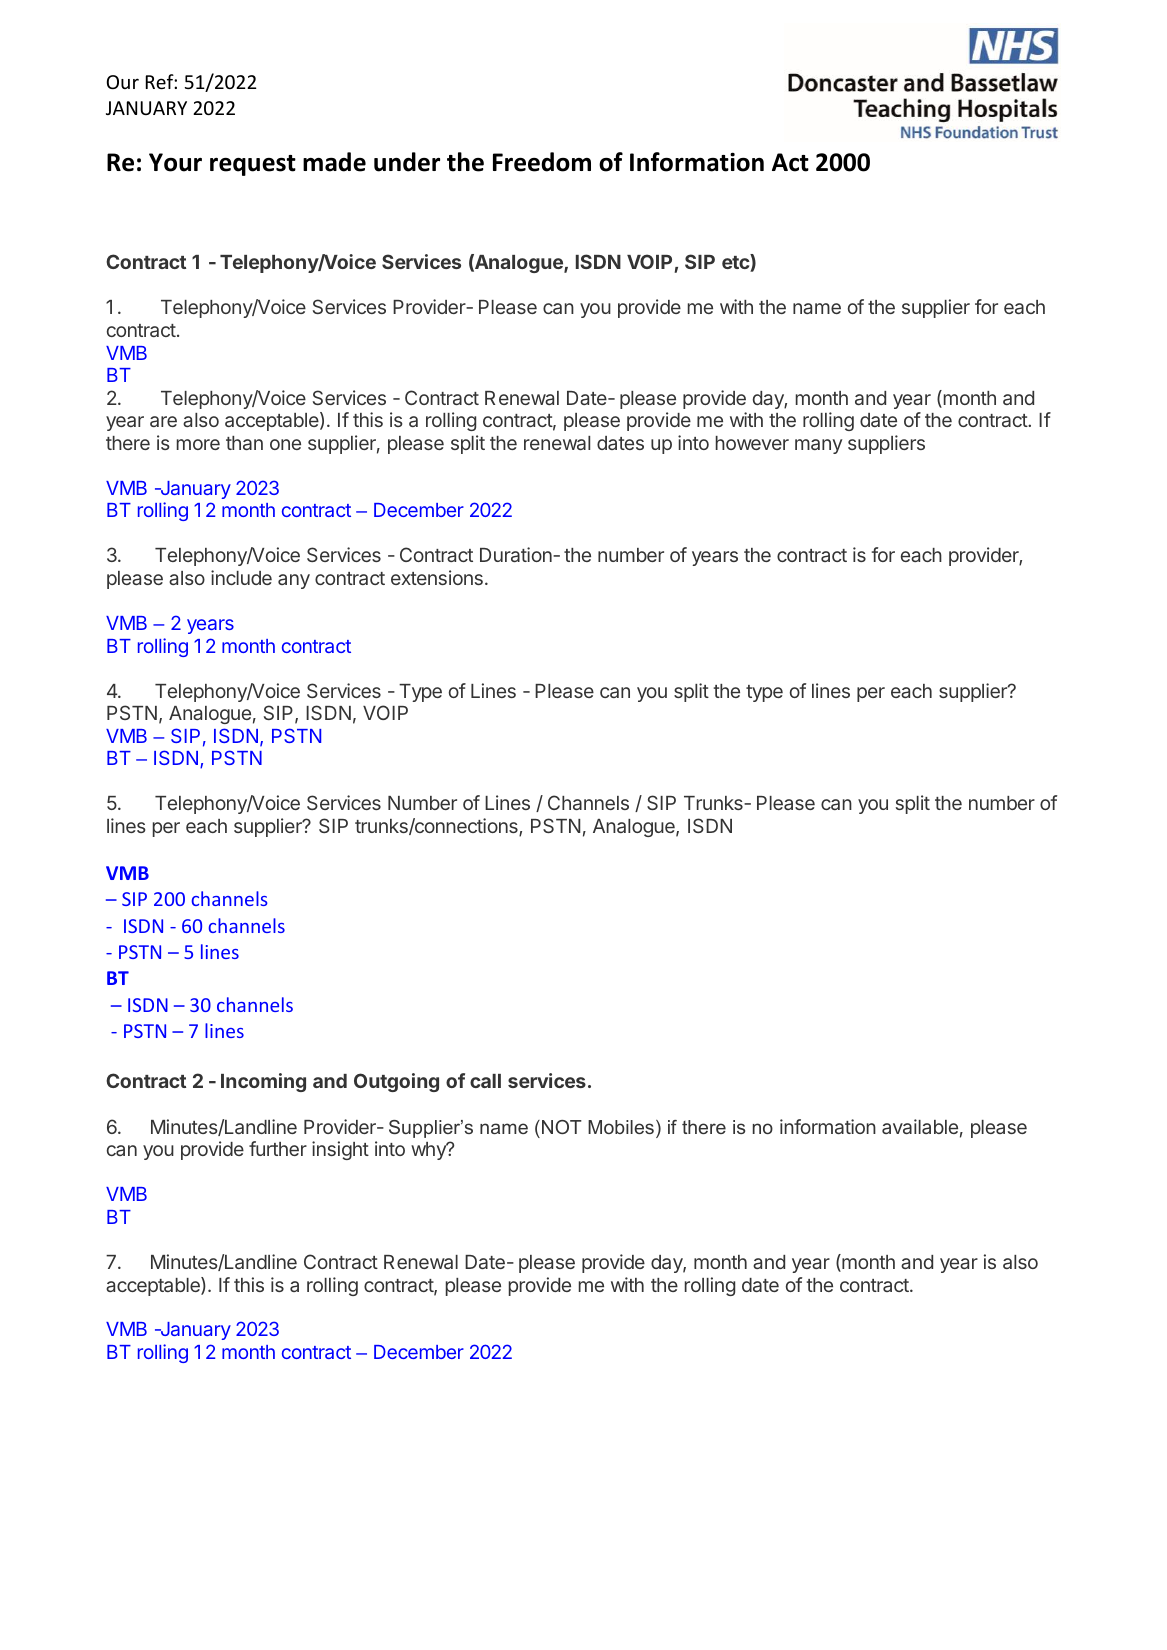 This screenshot has height=1650, width=1167. What do you see at coordinates (818, 446) in the screenshot?
I see `many` at bounding box center [818, 446].
